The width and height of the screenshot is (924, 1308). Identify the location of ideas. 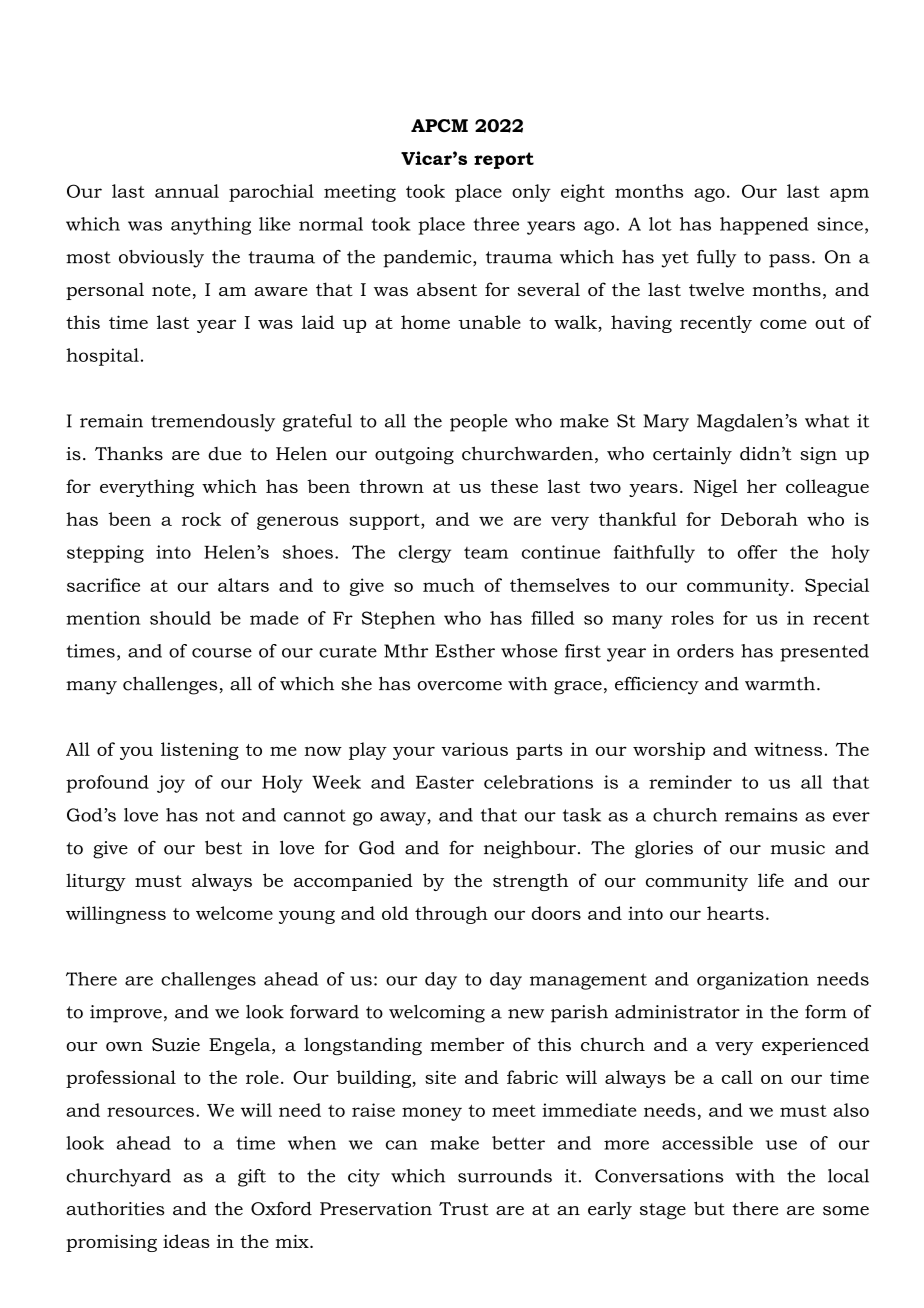
(186, 1241).
